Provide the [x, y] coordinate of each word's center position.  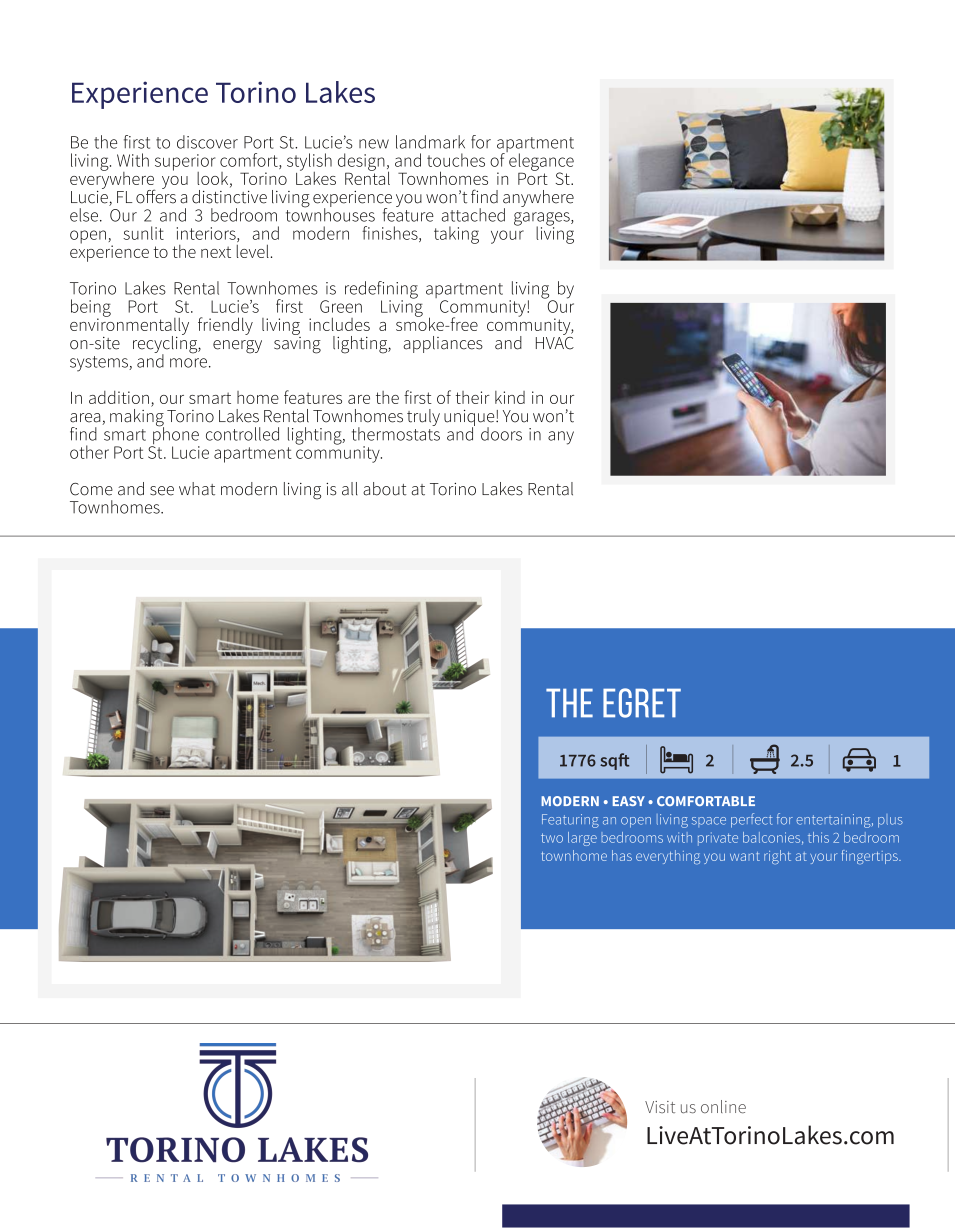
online [723, 1106]
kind [510, 397]
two [552, 838]
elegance [540, 162]
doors [501, 434]
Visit [660, 1107]
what [197, 489]
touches [456, 160]
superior [185, 163]
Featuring [570, 821]
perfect [751, 820]
